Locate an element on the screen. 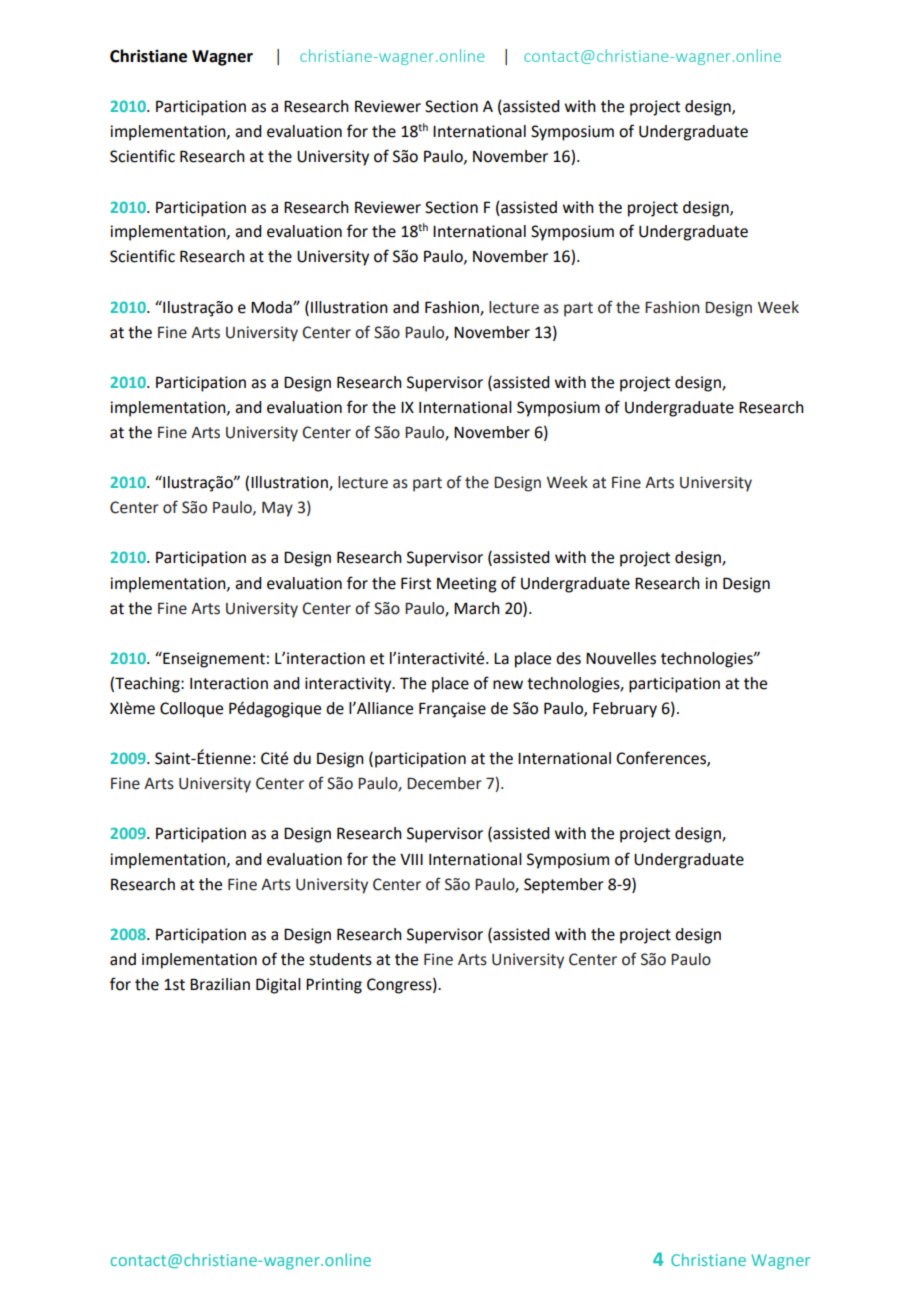  May is located at coordinates (277, 509).
